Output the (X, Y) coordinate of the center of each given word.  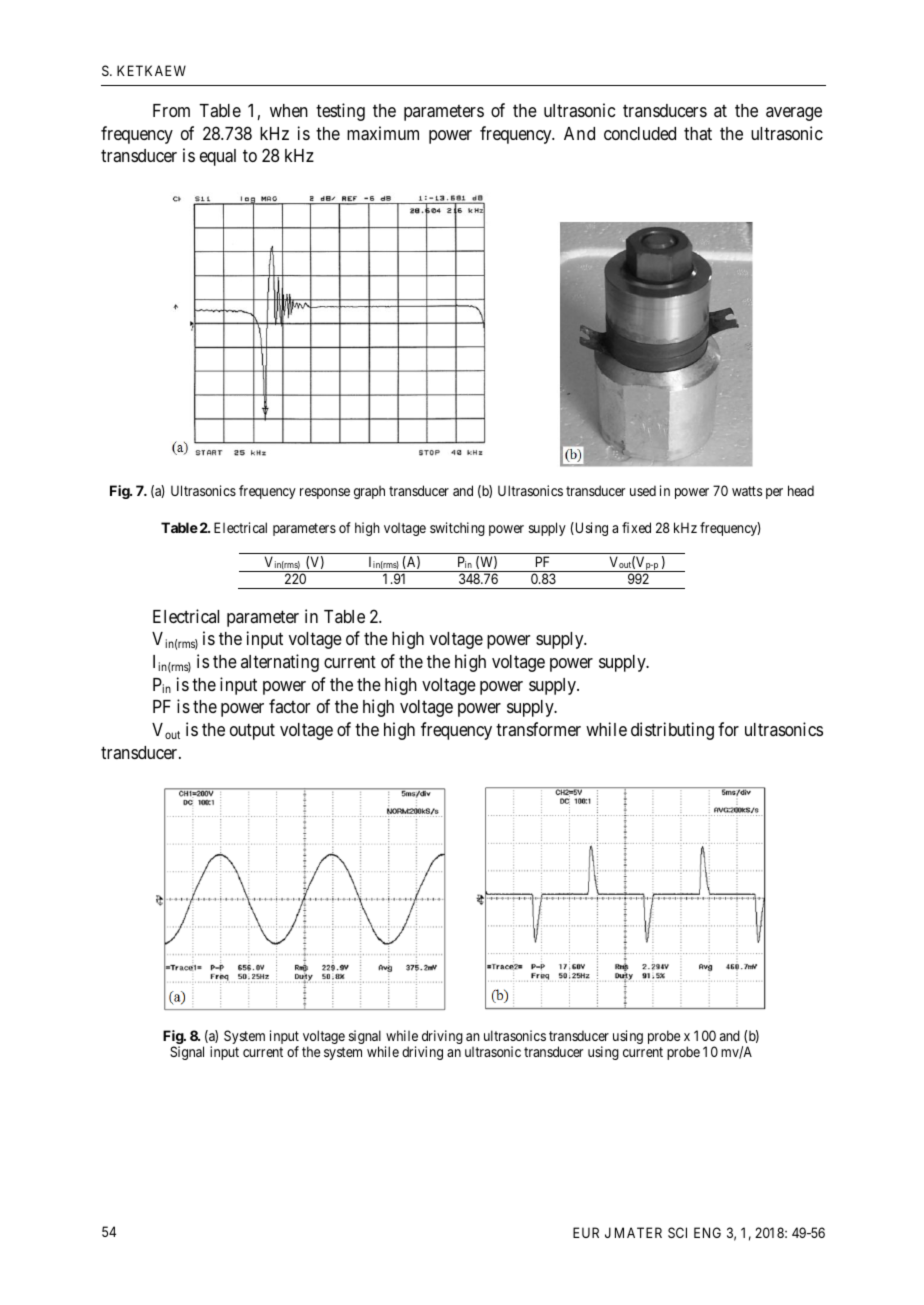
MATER (638, 1232)
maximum (383, 133)
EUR (586, 1232)
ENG (707, 1232)
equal (218, 157)
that (698, 133)
